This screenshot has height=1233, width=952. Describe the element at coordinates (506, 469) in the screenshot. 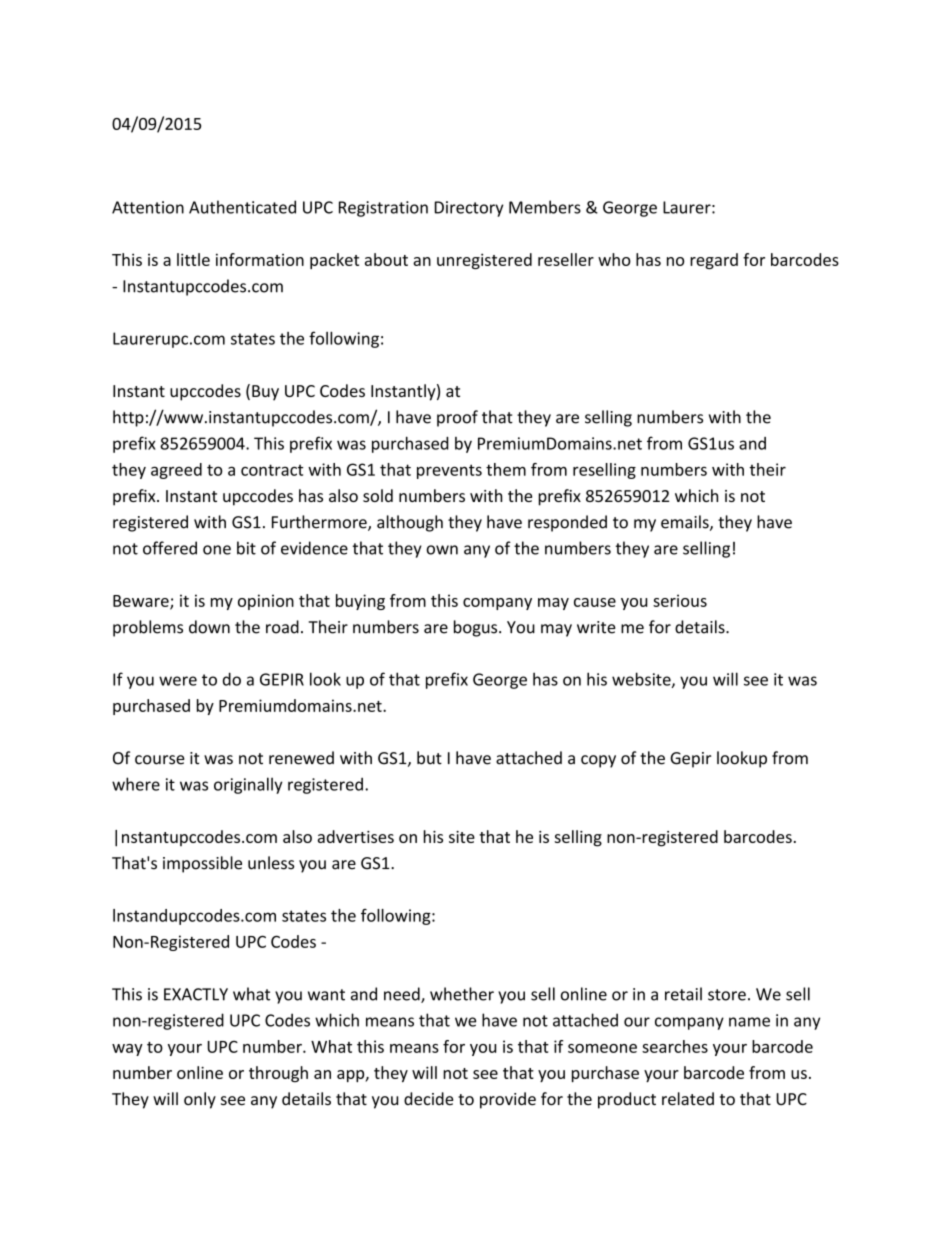

I see `them` at that location.
